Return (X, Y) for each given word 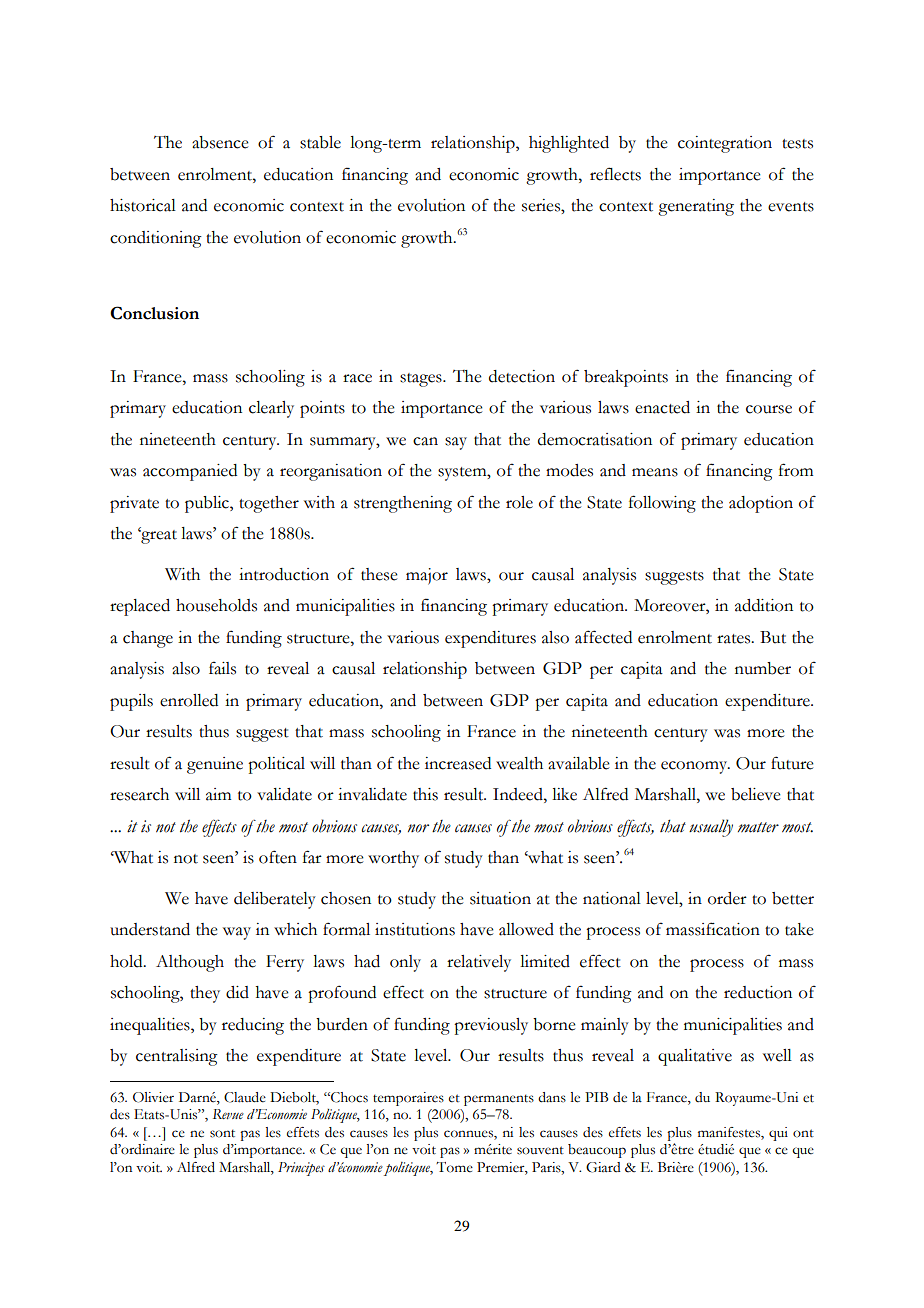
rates (735, 639)
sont (222, 1133)
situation (500, 898)
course (769, 409)
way (237, 933)
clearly (271, 409)
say (456, 443)
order (727, 898)
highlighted (569, 144)
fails (222, 668)
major (427, 576)
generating (696, 207)
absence (220, 142)
